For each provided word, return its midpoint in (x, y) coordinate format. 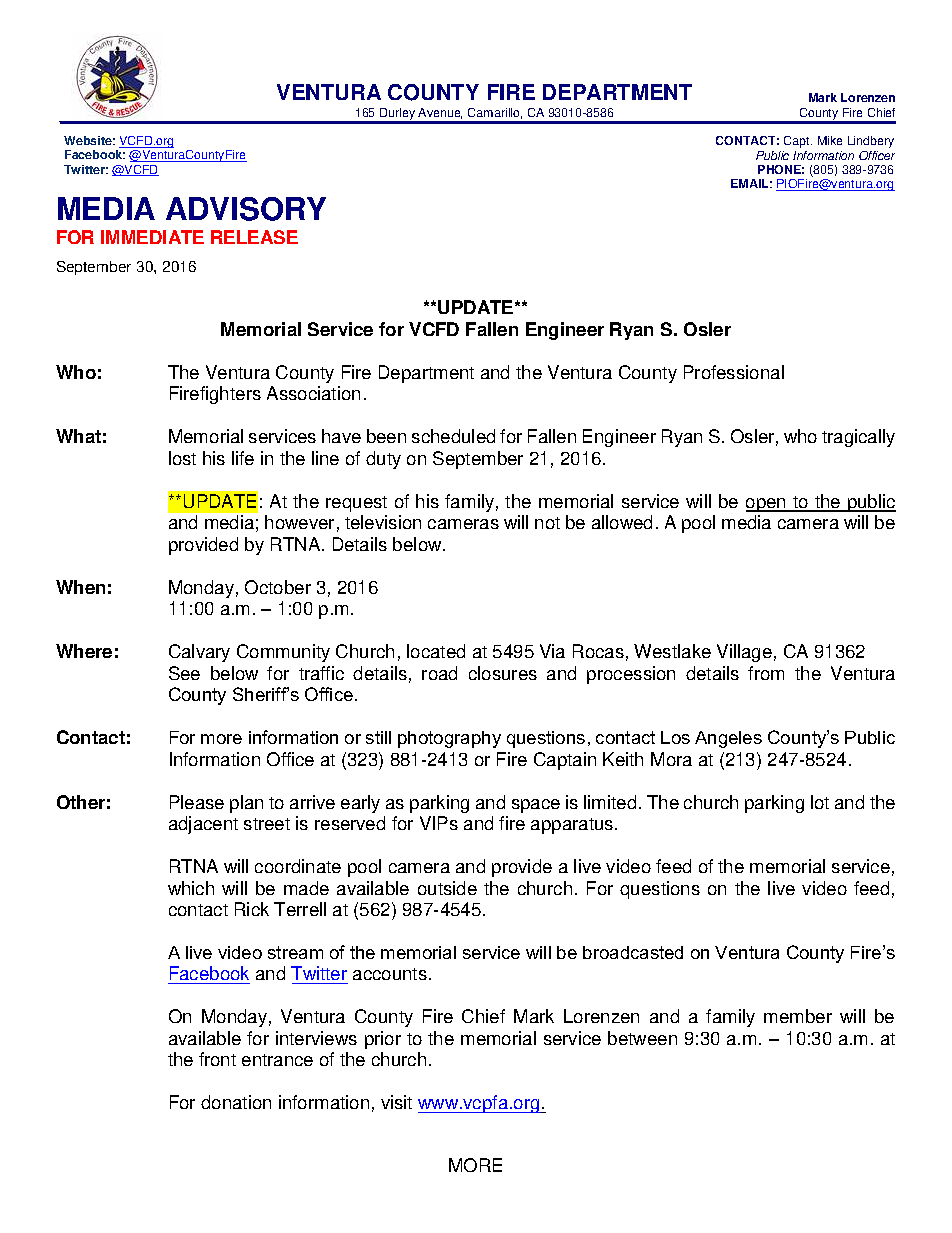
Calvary (199, 653)
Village (744, 653)
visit (396, 1102)
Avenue (440, 113)
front (217, 1059)
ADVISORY (246, 209)
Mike (830, 140)
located (436, 651)
